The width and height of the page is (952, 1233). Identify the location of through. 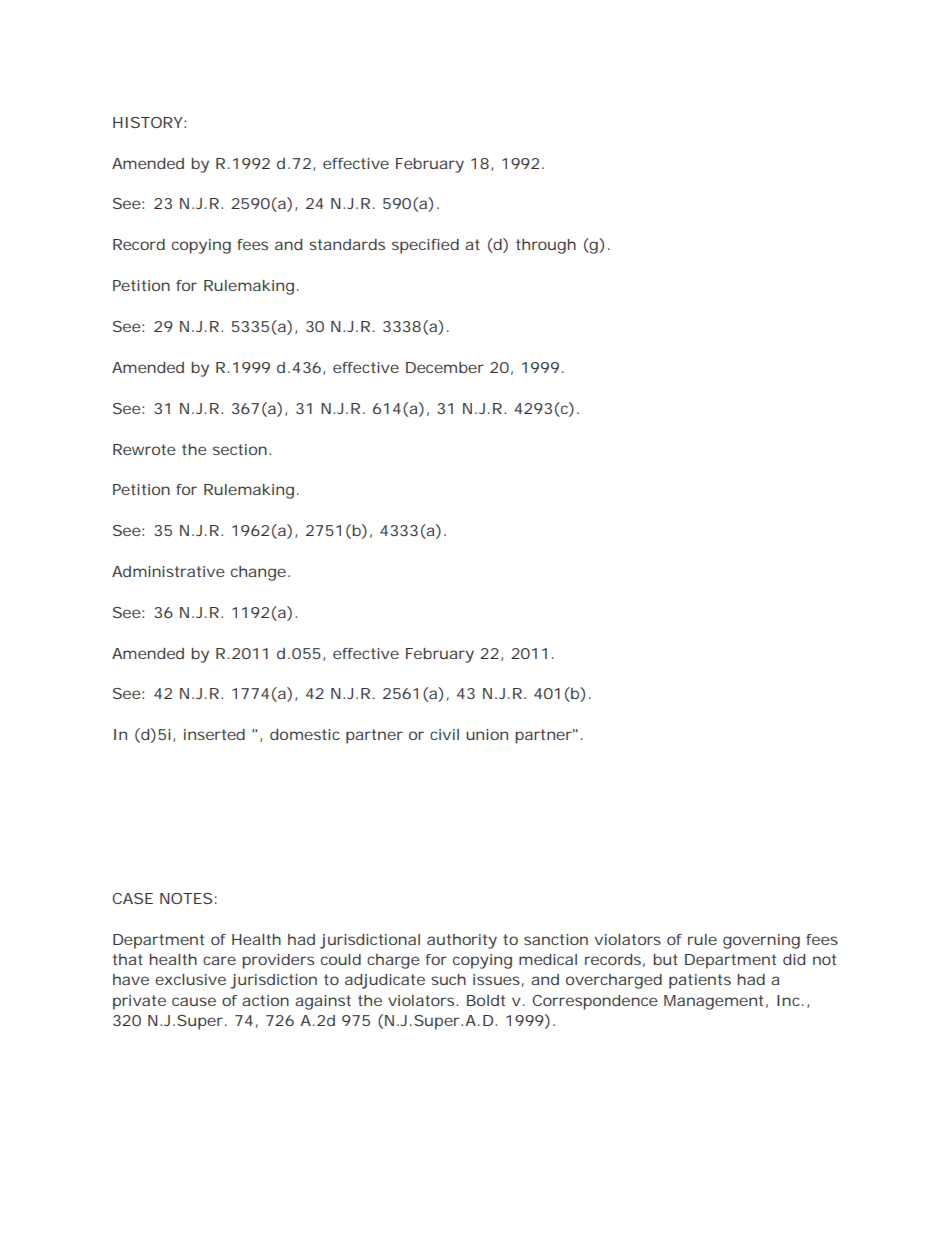
(546, 246).
